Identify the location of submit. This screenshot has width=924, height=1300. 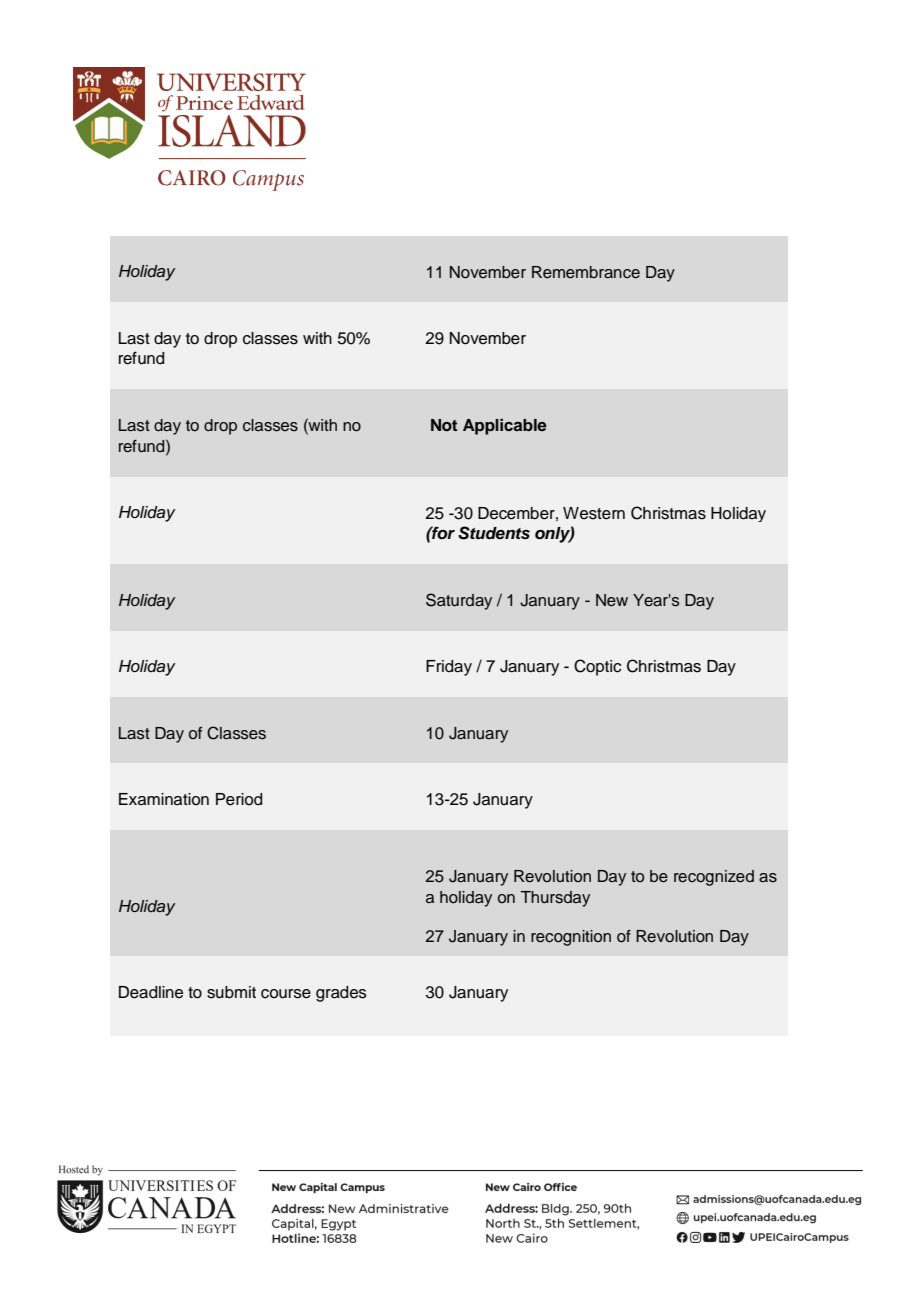
(231, 992).
